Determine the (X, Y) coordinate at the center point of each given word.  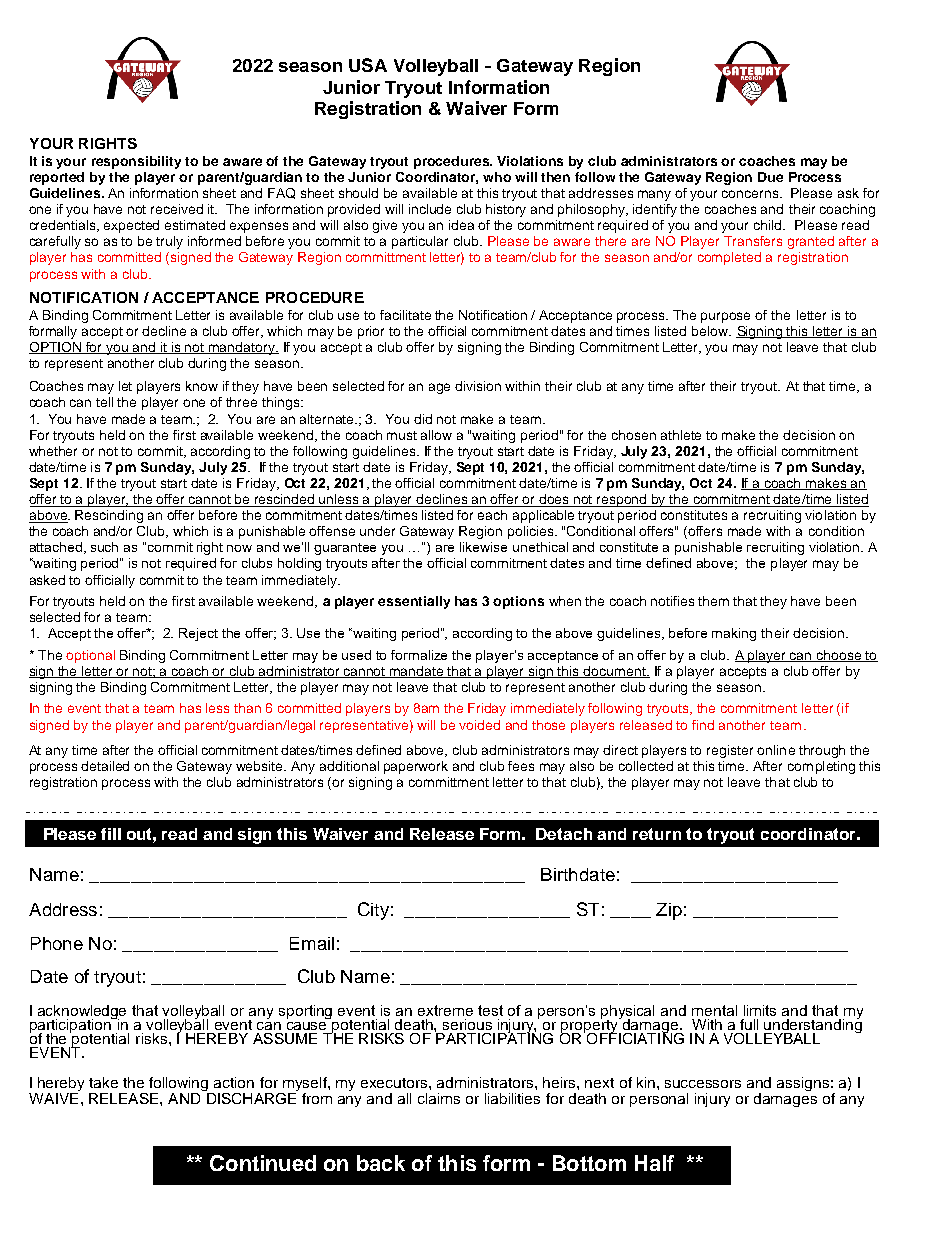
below (711, 331)
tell (104, 402)
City (373, 911)
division (478, 386)
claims (439, 1098)
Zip (669, 911)
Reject (198, 634)
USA (368, 65)
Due (770, 177)
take (103, 1082)
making (734, 634)
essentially (414, 602)
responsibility (136, 162)
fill (111, 834)
